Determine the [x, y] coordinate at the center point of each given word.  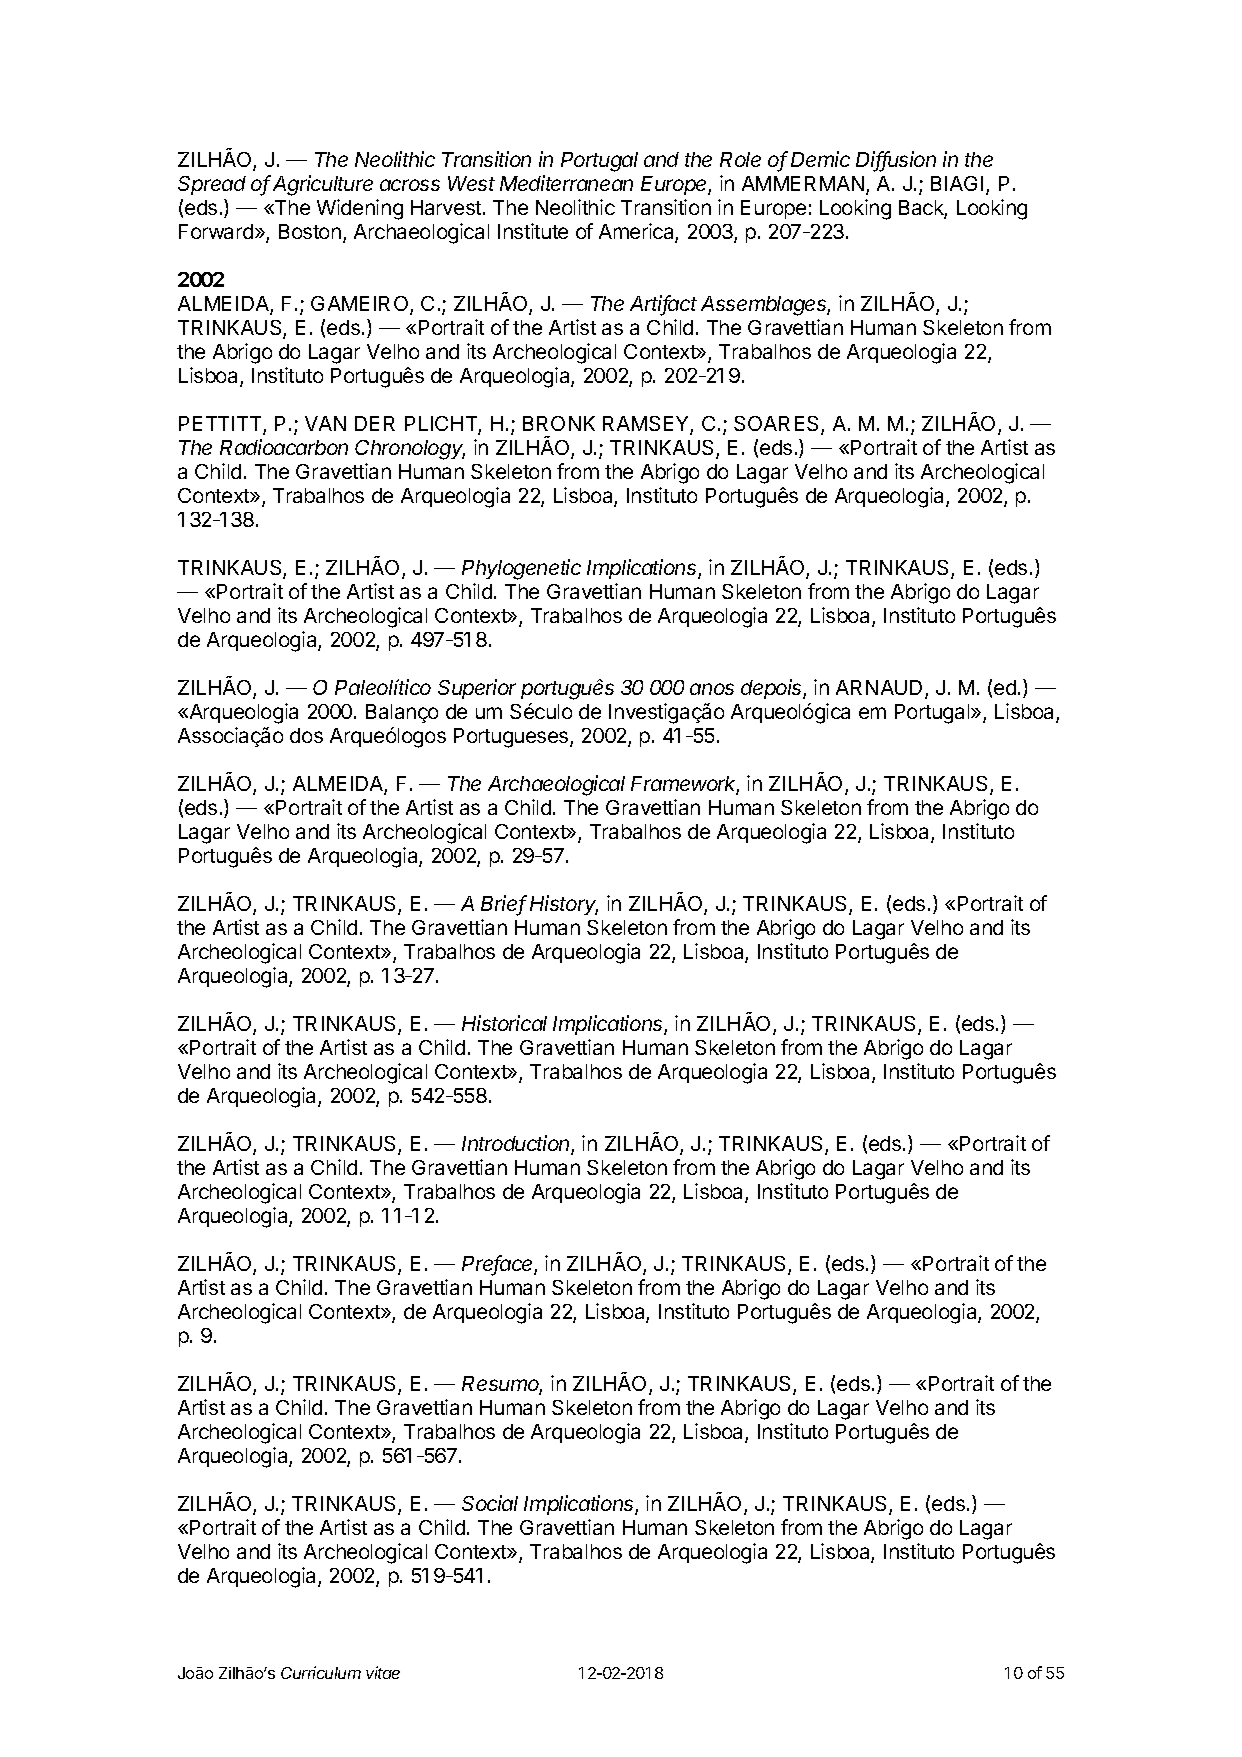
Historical [504, 1023]
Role [740, 159]
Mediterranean [566, 183]
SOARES [778, 425]
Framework [685, 785]
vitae [383, 1672]
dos [306, 735]
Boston [310, 231]
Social [490, 1503]
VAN [325, 423]
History [564, 905]
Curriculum [321, 1672]
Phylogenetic [521, 569]
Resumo [502, 1385]
